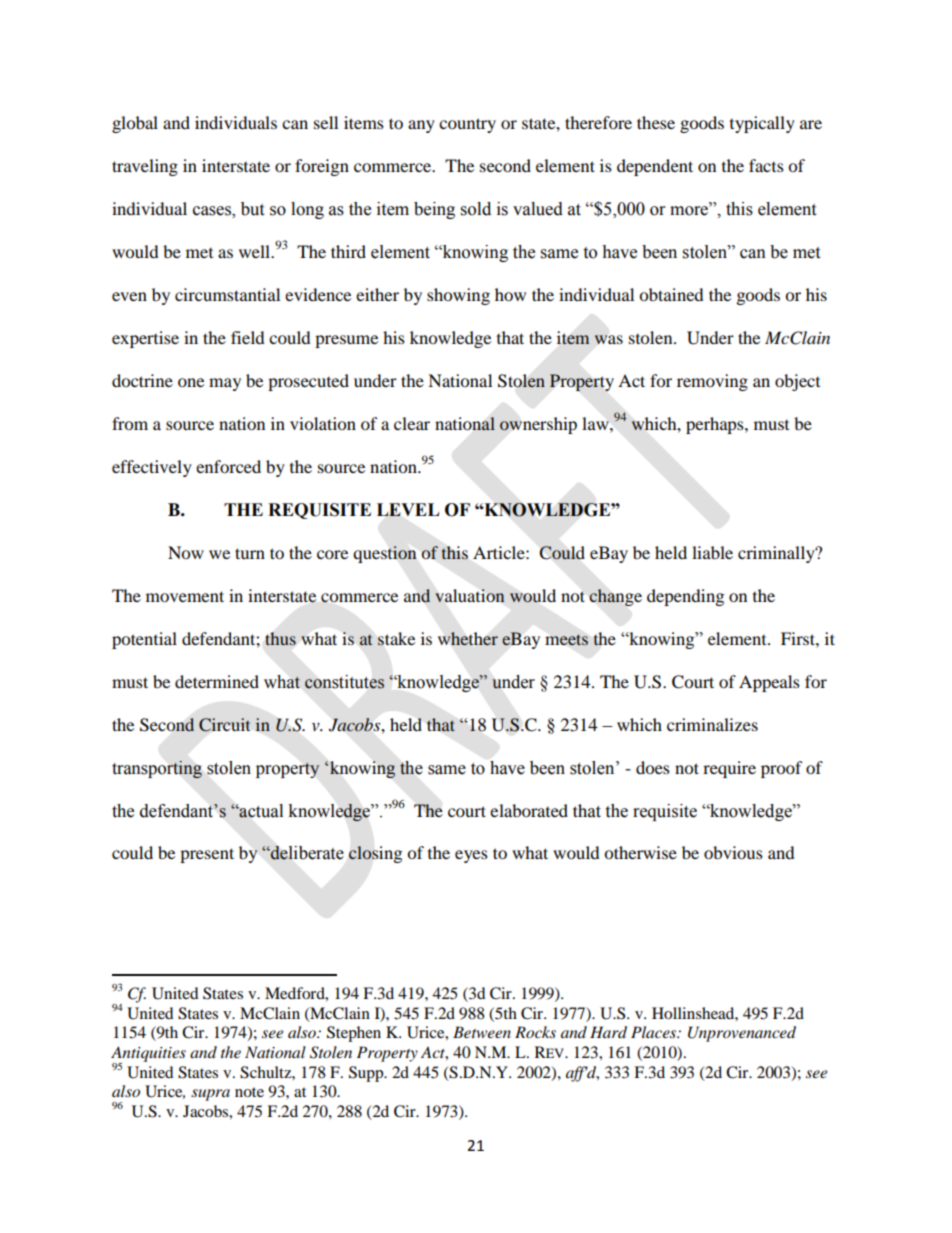 Image resolution: width=952 pixels, height=1233 pixels. I want to click on eyes, so click(471, 856).
